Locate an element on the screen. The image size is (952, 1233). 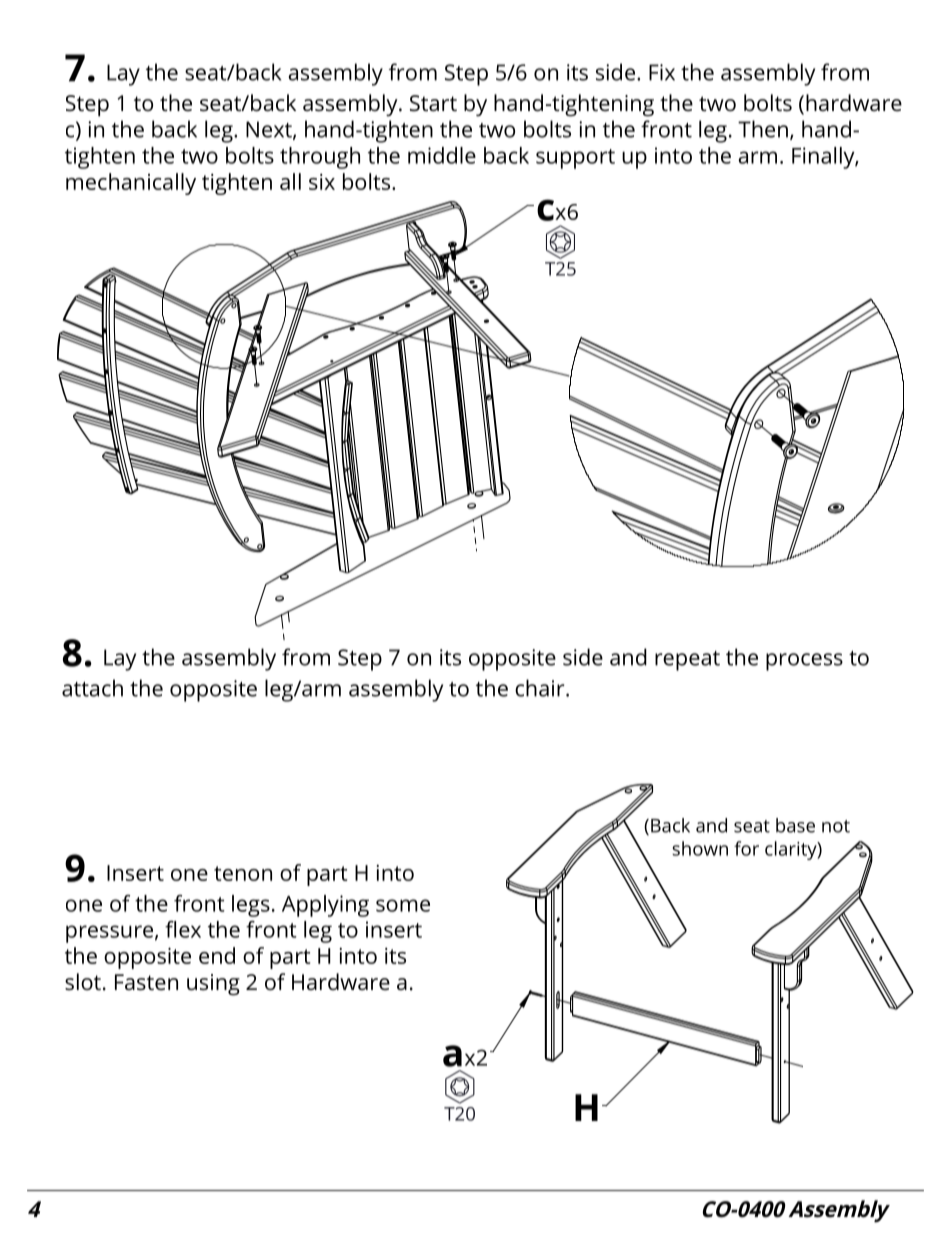
some is located at coordinates (403, 905).
